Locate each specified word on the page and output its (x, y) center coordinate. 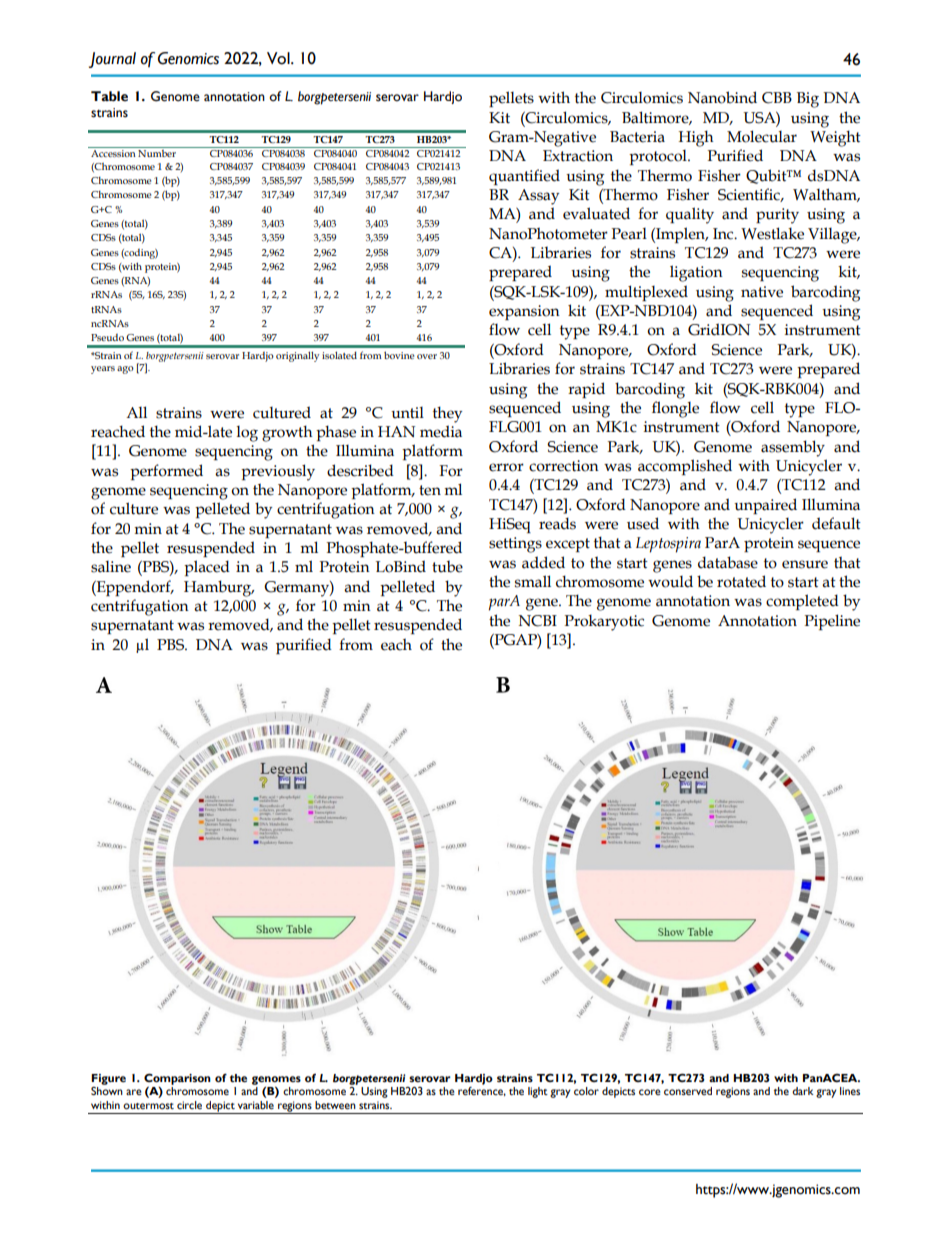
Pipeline (832, 622)
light (538, 1092)
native (762, 292)
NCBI (538, 621)
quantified (524, 177)
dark (802, 1091)
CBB (777, 98)
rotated (741, 581)
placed (207, 568)
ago (125, 370)
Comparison (177, 1080)
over (427, 356)
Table (109, 96)
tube (447, 566)
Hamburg (219, 588)
